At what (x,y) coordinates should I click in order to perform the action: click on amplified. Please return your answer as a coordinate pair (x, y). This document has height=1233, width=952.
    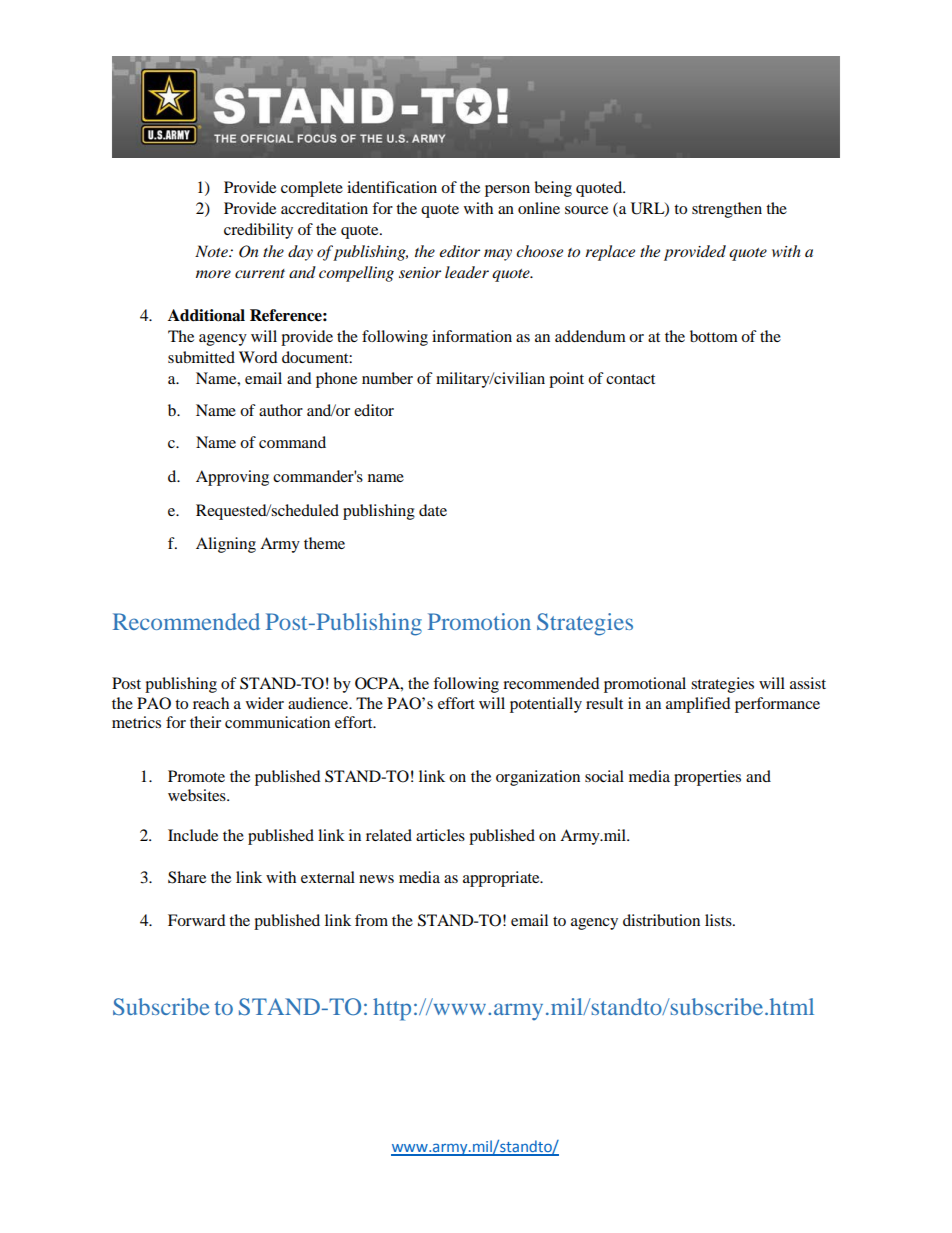
    Looking at the image, I should click on (698, 705).
